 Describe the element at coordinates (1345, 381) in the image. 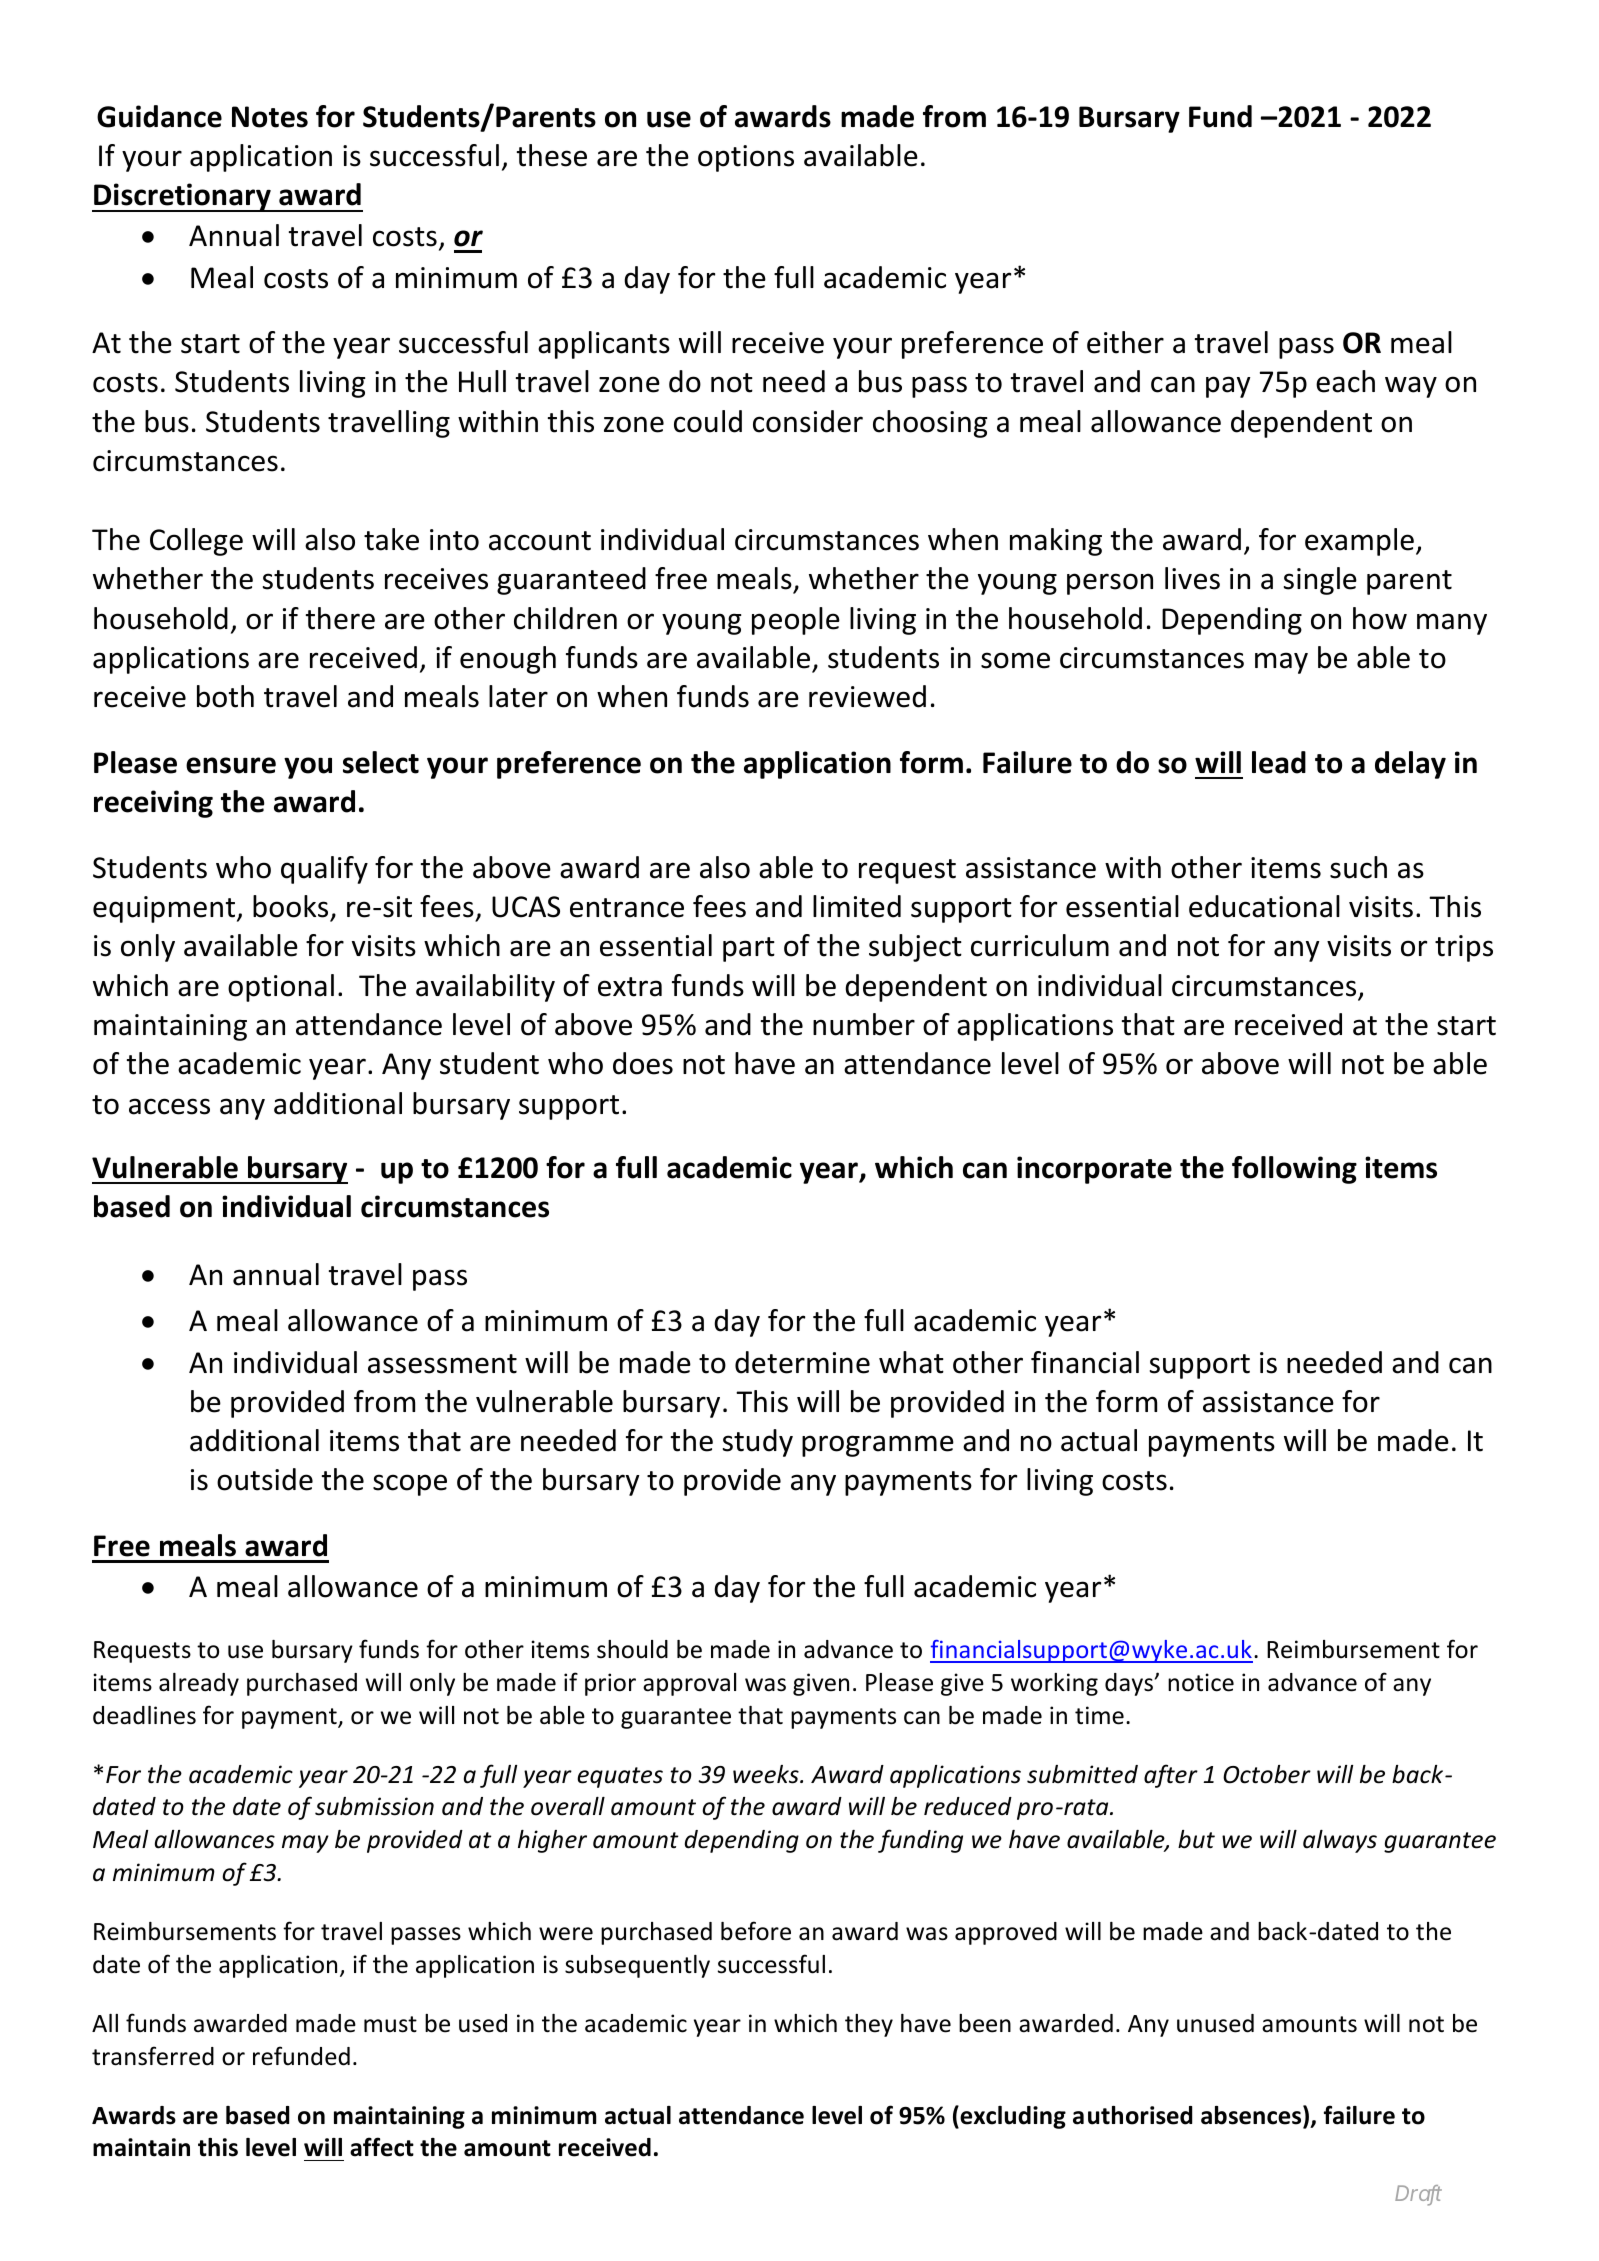

I see `each` at that location.
